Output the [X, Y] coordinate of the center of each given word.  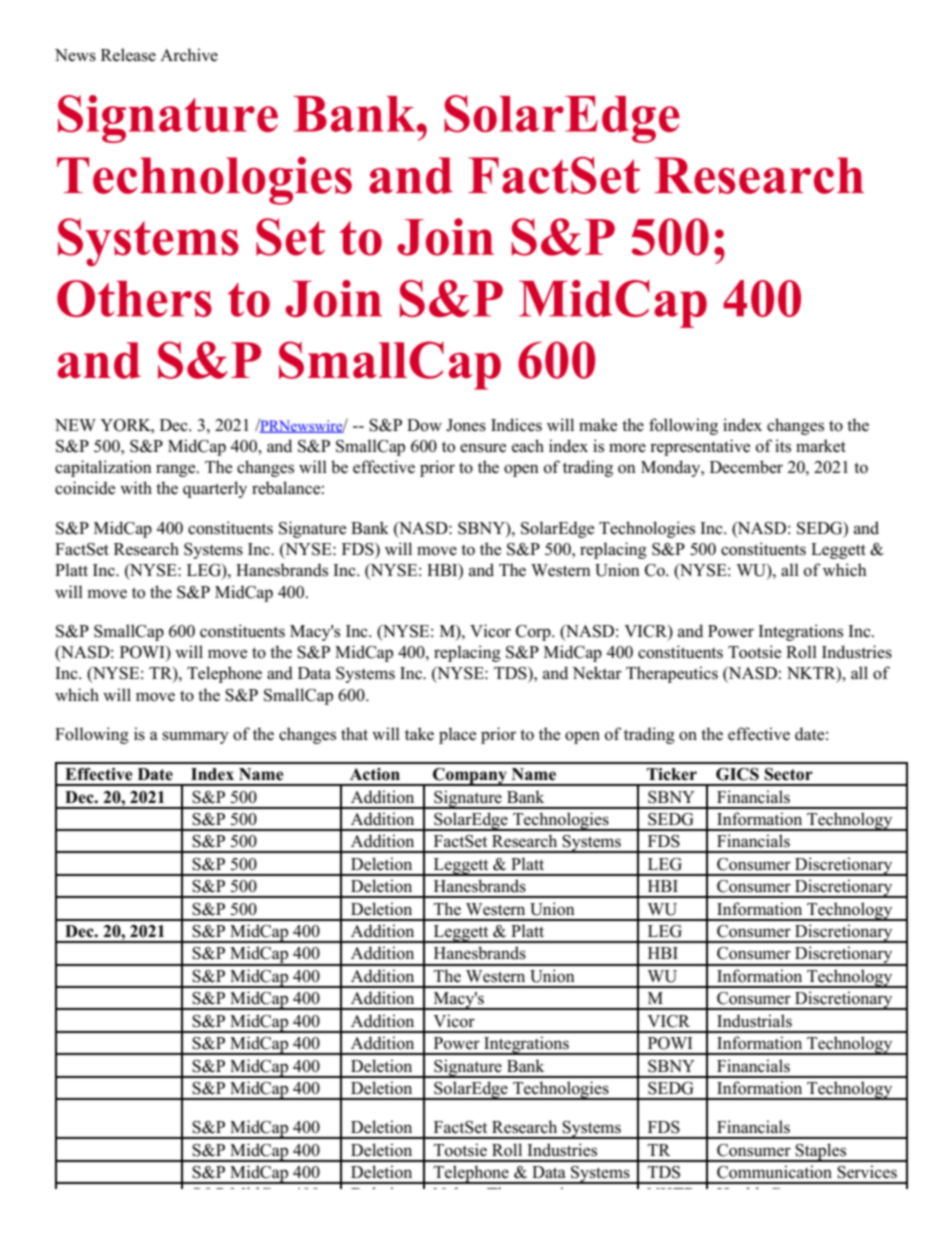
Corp [534, 633]
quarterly [215, 489]
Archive [189, 55]
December [746, 467]
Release [128, 55]
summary [195, 737]
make [598, 425]
